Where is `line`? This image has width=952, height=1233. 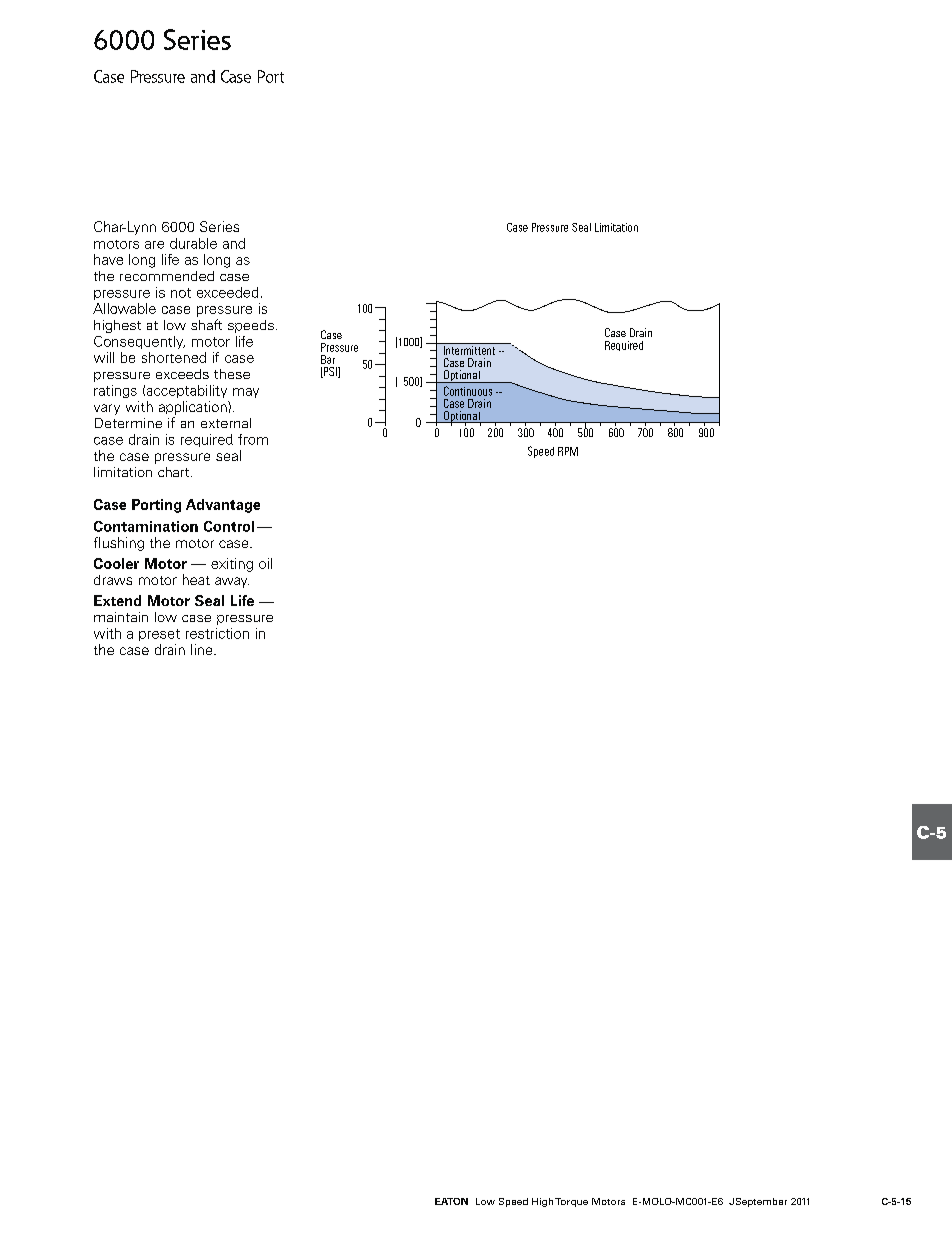 line is located at coordinates (203, 649).
